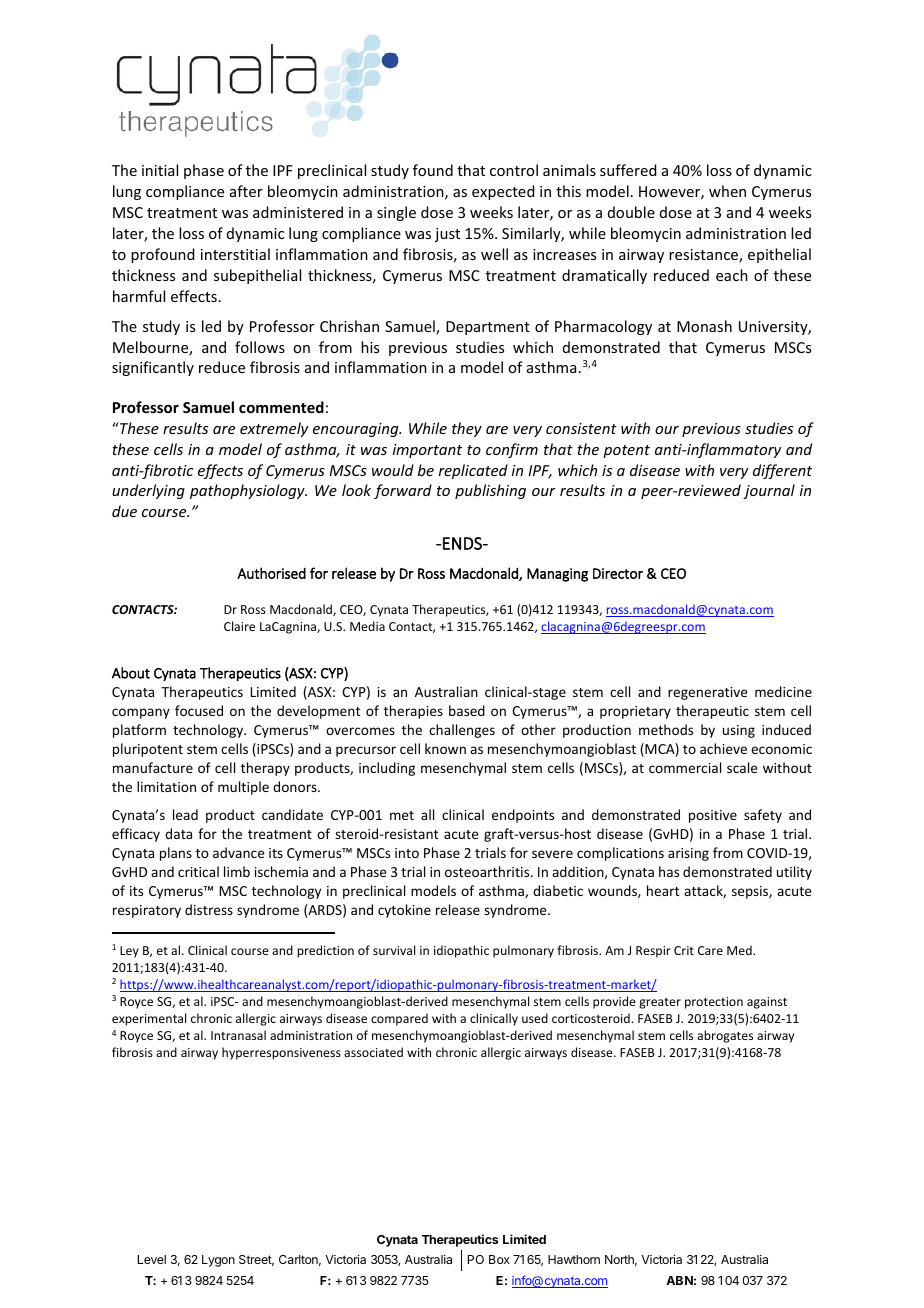 This document has height=1308, width=924. I want to click on protection, so click(714, 1003).
